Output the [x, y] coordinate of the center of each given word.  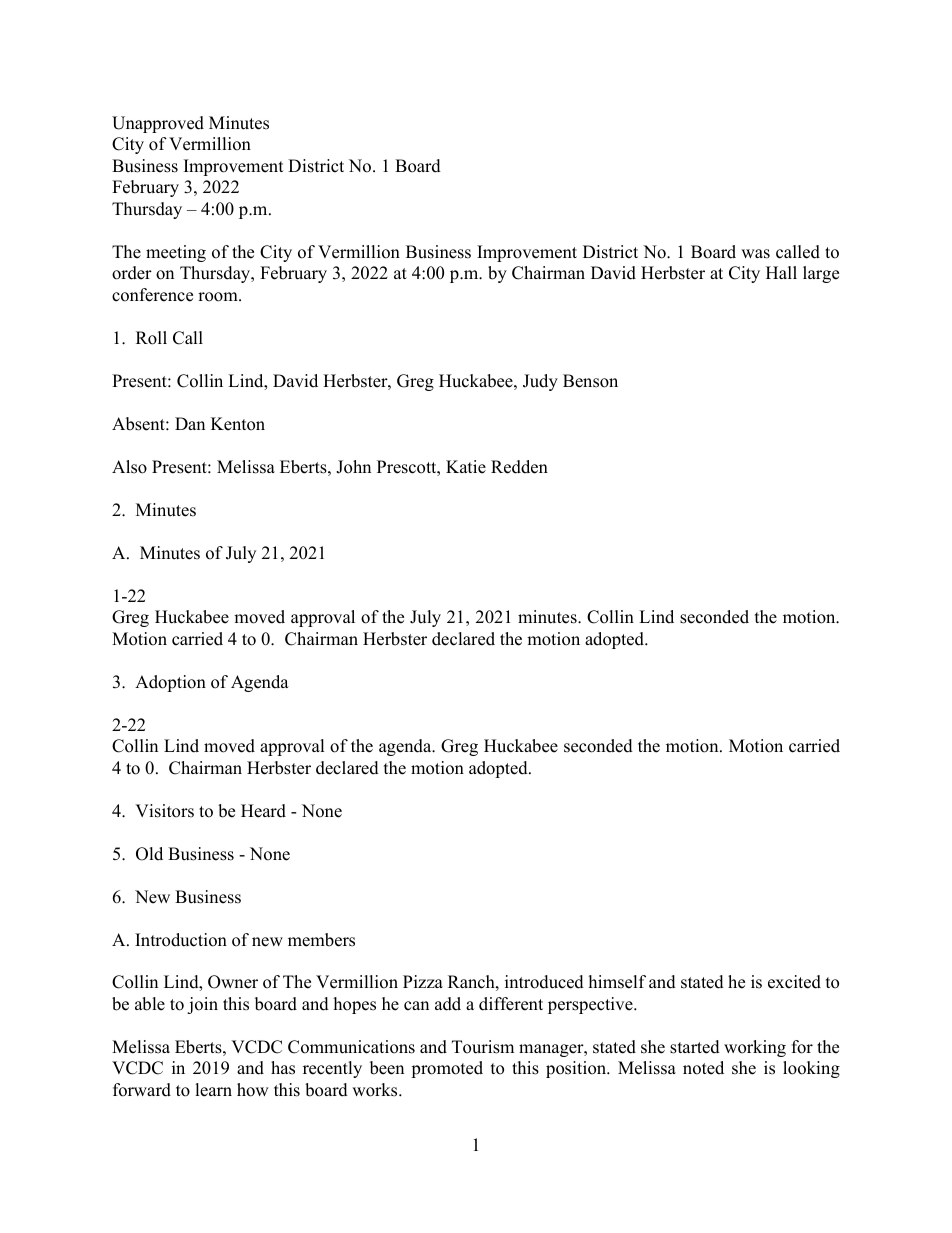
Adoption [170, 683]
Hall [781, 272]
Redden [519, 467]
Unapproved [158, 124]
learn [213, 1090]
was [755, 254]
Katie [466, 467]
